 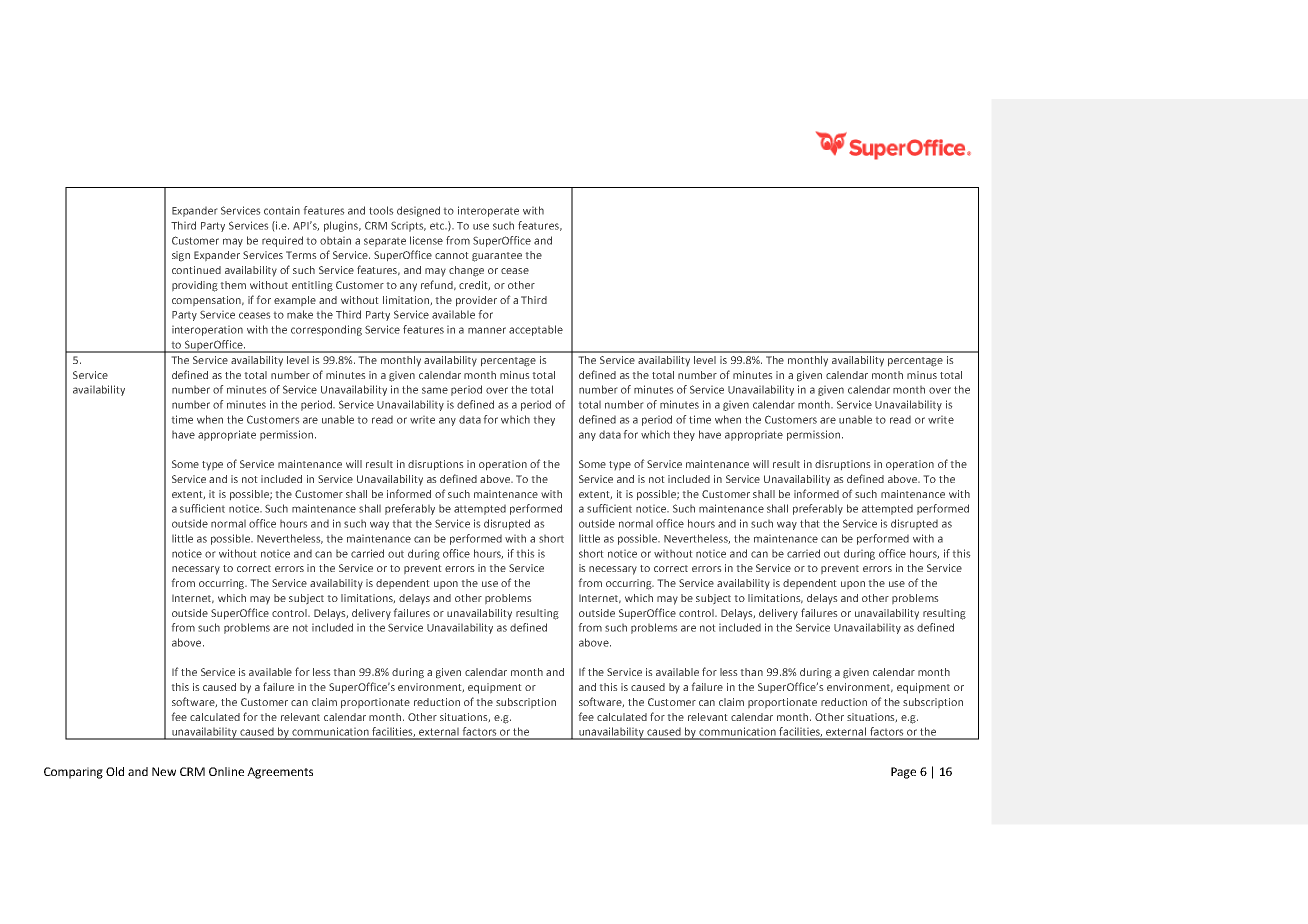 I want to click on Agreements, so click(x=280, y=773).
